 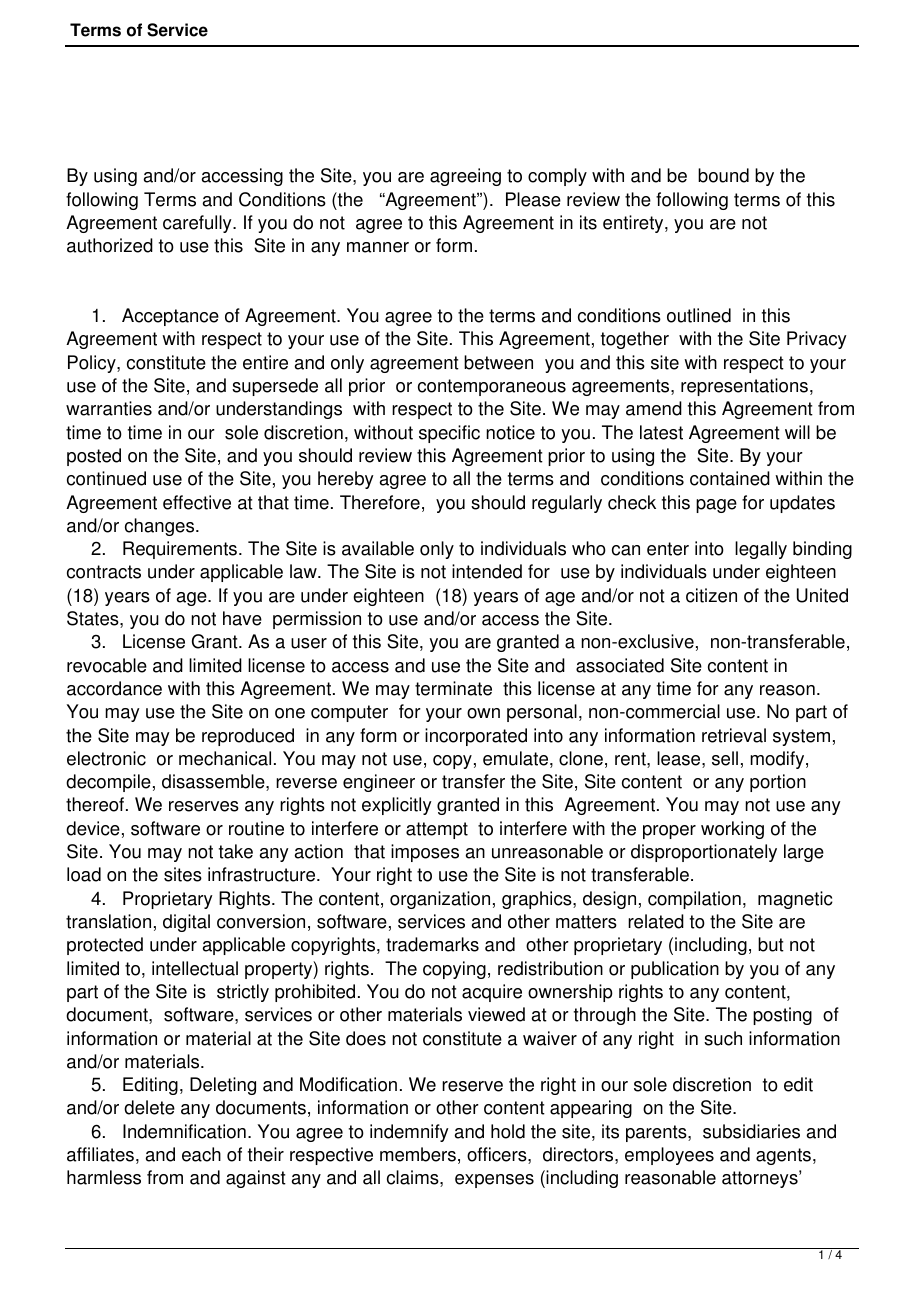 What do you see at coordinates (716, 506) in the screenshot?
I see `page` at bounding box center [716, 506].
